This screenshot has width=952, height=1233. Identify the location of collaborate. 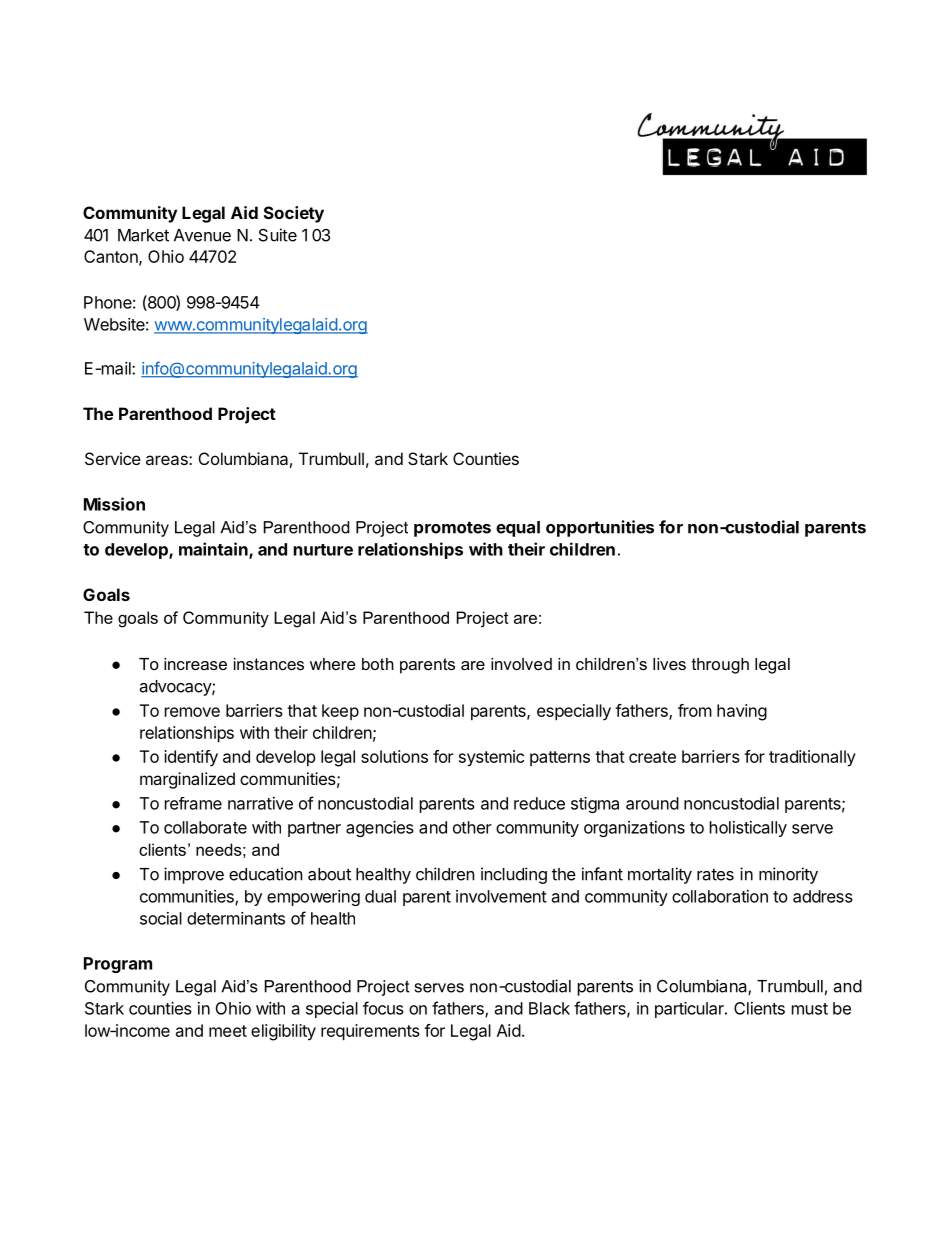
(205, 827).
